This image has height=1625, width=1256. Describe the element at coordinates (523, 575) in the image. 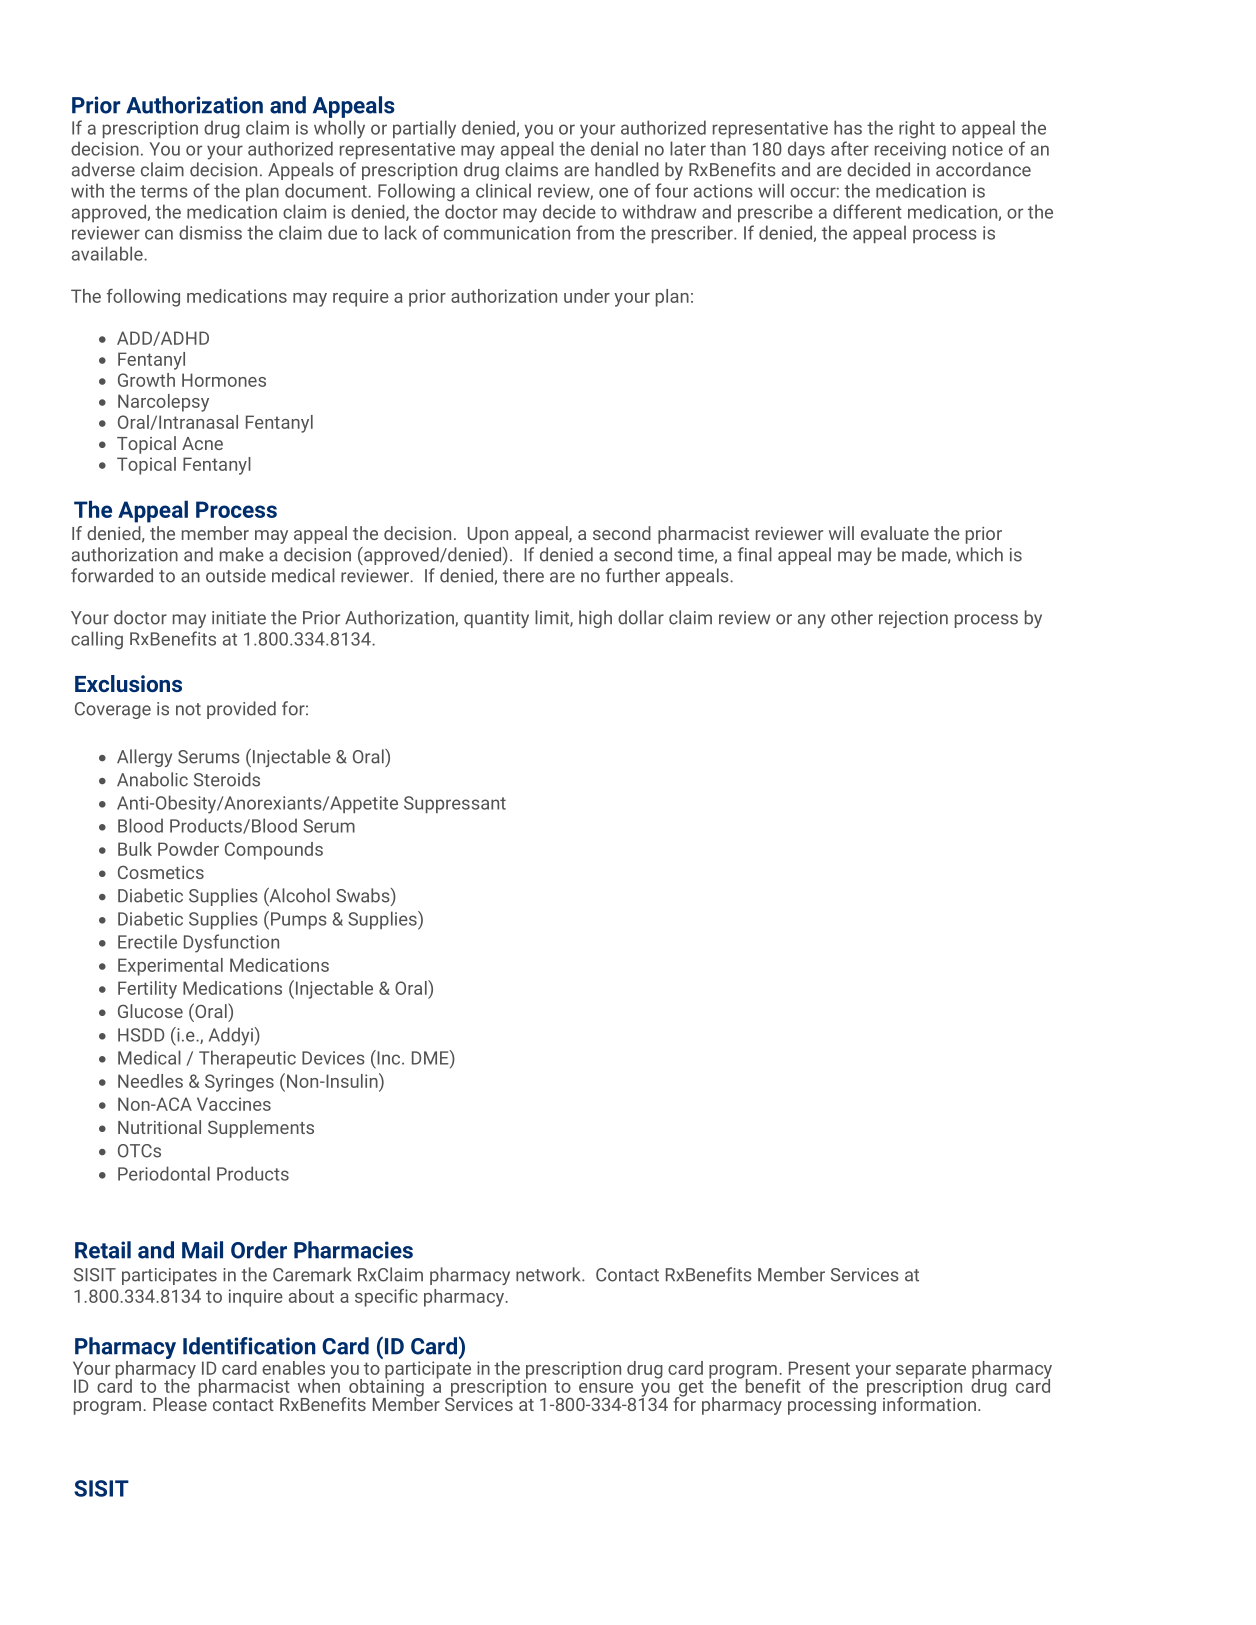

I see `there` at that location.
